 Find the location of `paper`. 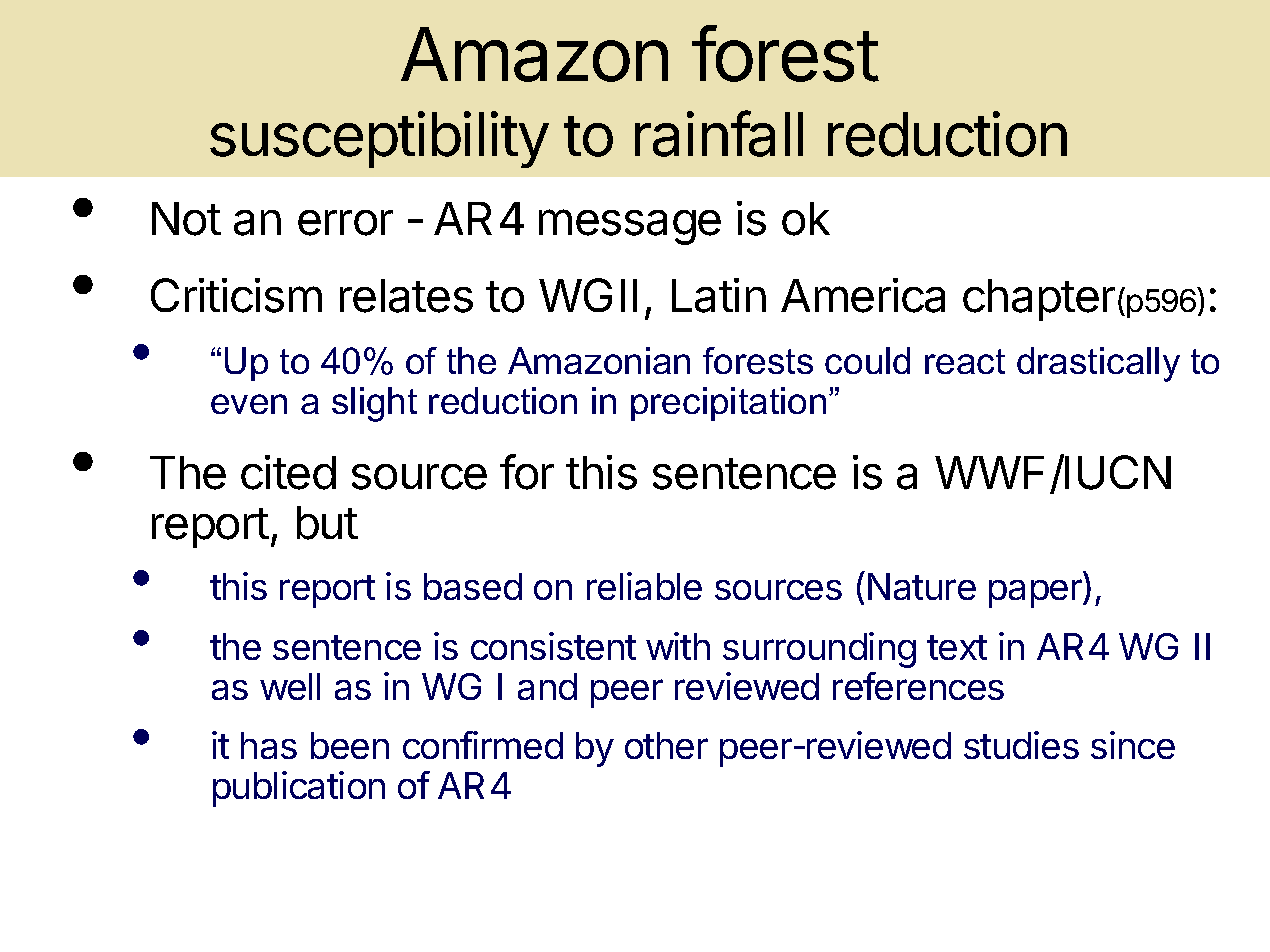

paper is located at coordinates (1036, 593).
